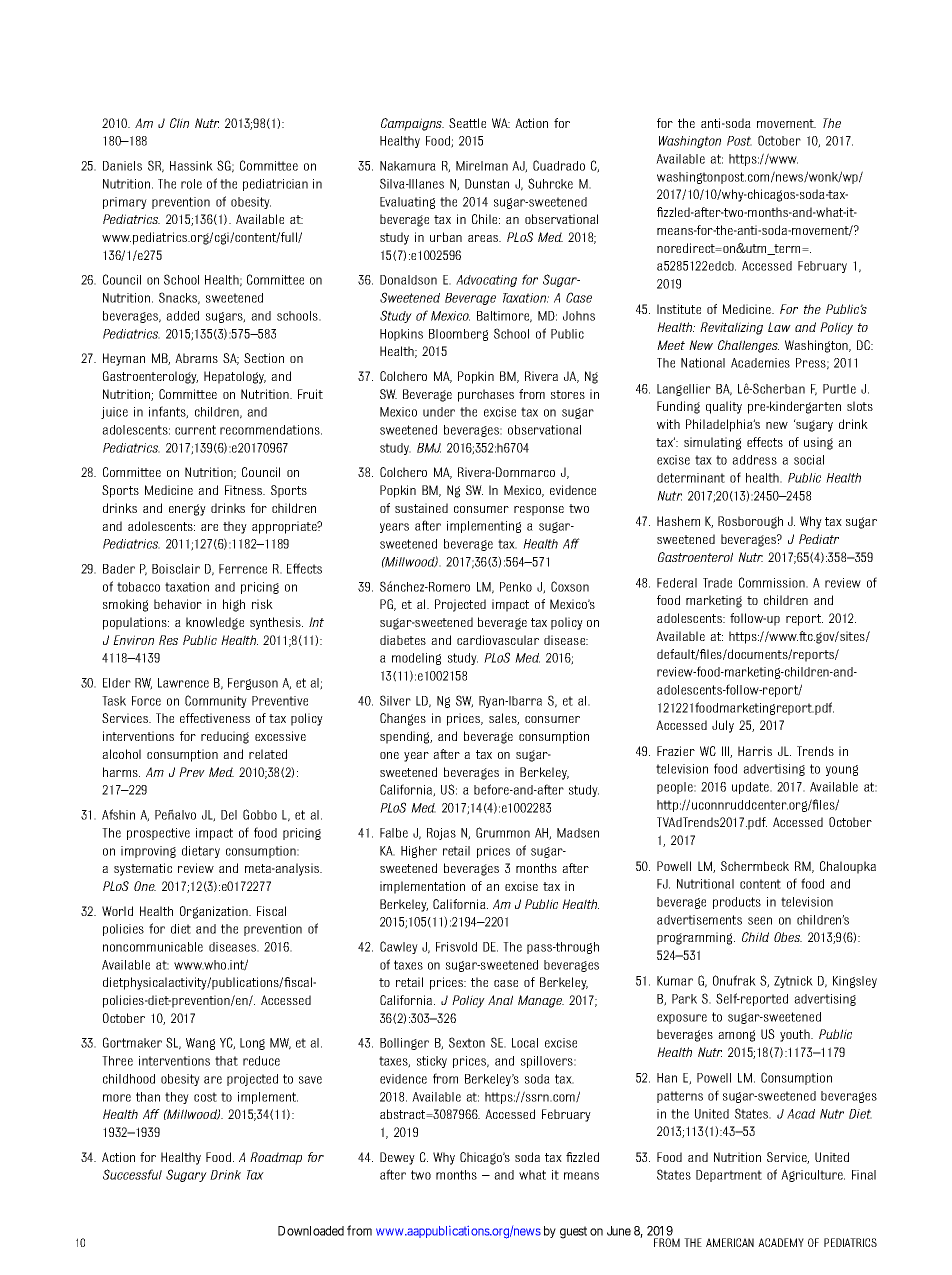  I want to click on energy, so click(187, 510).
